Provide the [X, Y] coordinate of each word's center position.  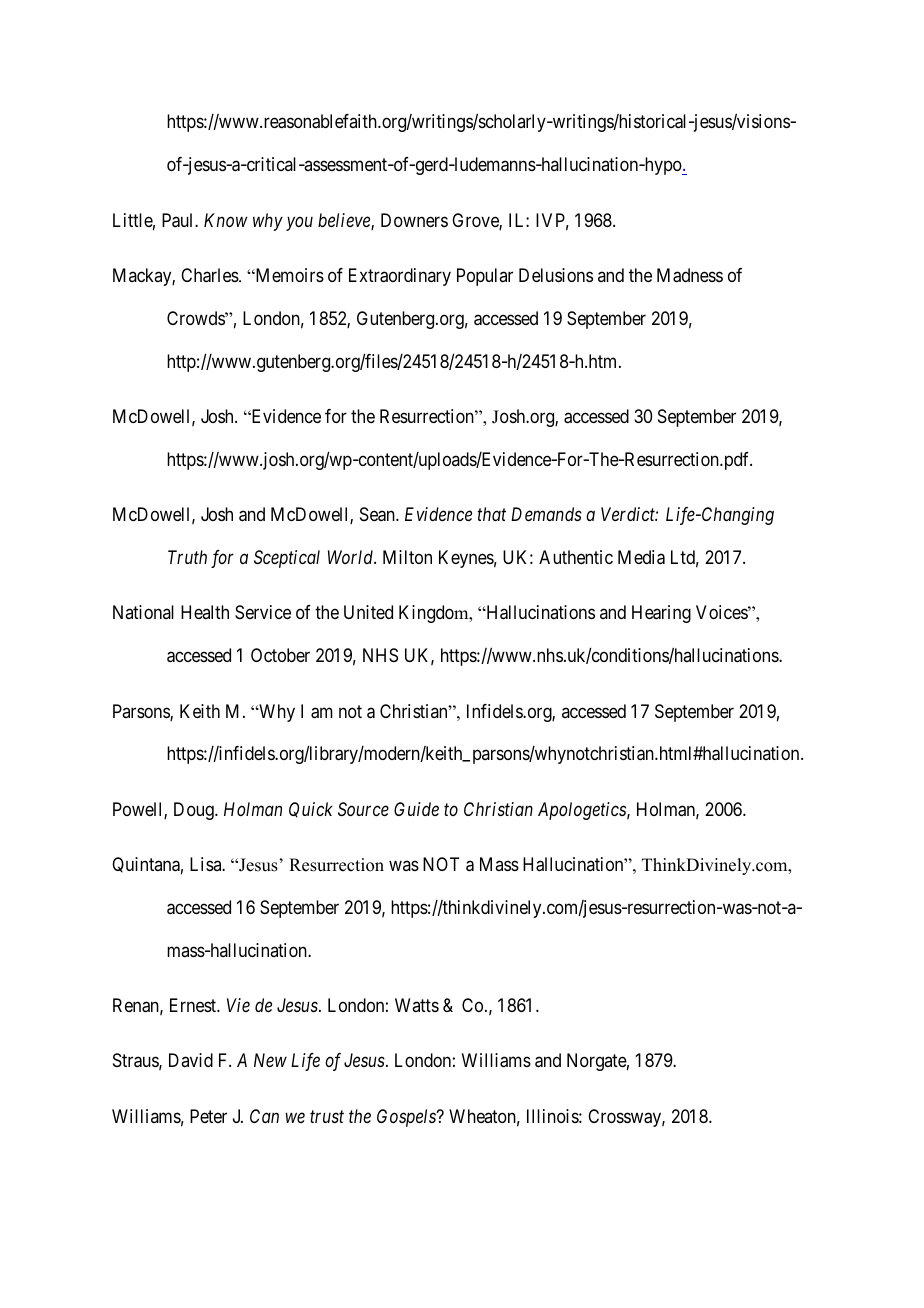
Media [641, 557]
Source [363, 809]
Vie [238, 1005]
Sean [378, 514]
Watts [417, 1005]
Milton [407, 557]
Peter [208, 1116]
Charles [210, 275]
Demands [546, 514]
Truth [187, 557]
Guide [416, 809]
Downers [414, 220]
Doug [195, 811]
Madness [690, 275]
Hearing [661, 614]
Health [205, 612]
